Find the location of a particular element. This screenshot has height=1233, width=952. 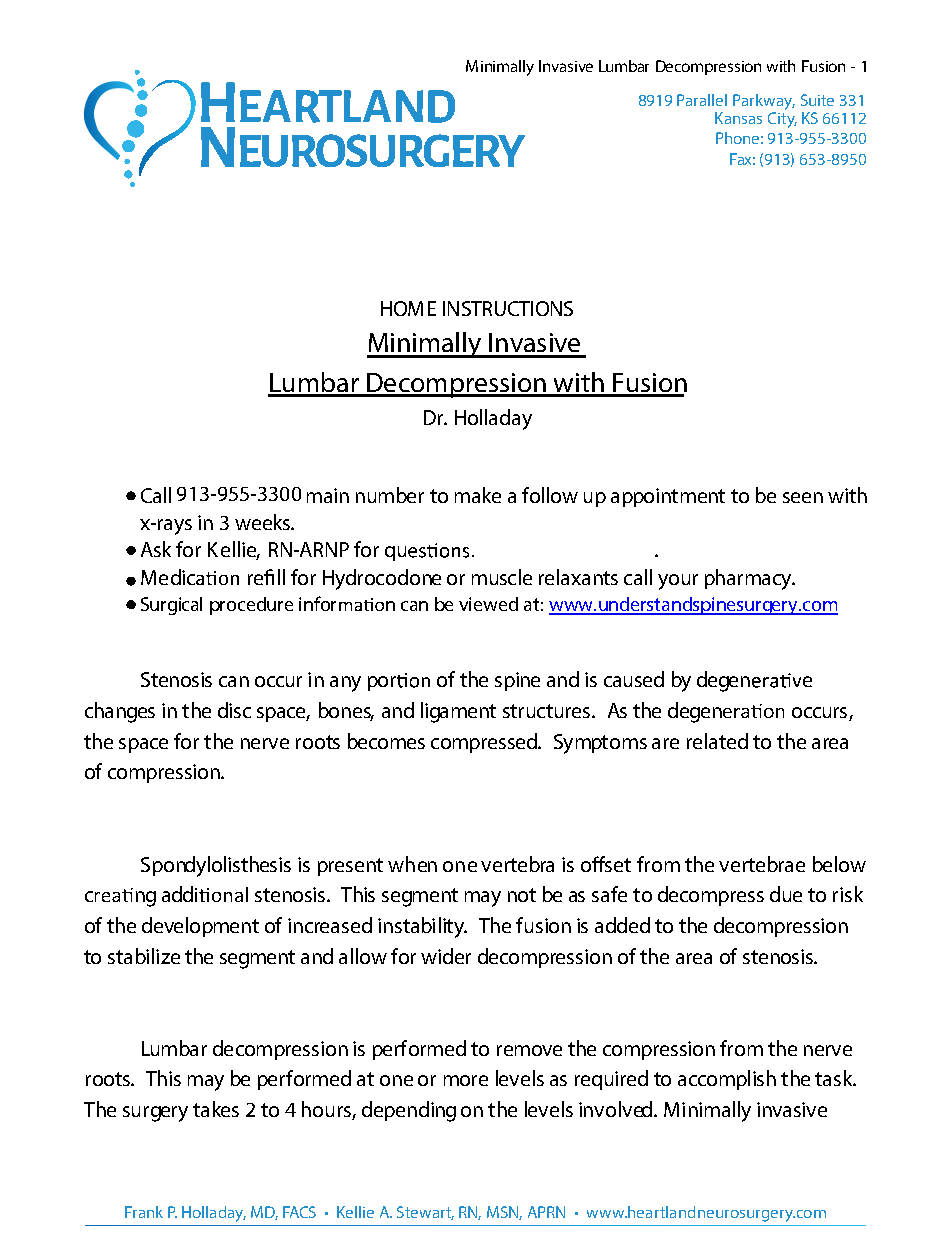

seen is located at coordinates (803, 497).
